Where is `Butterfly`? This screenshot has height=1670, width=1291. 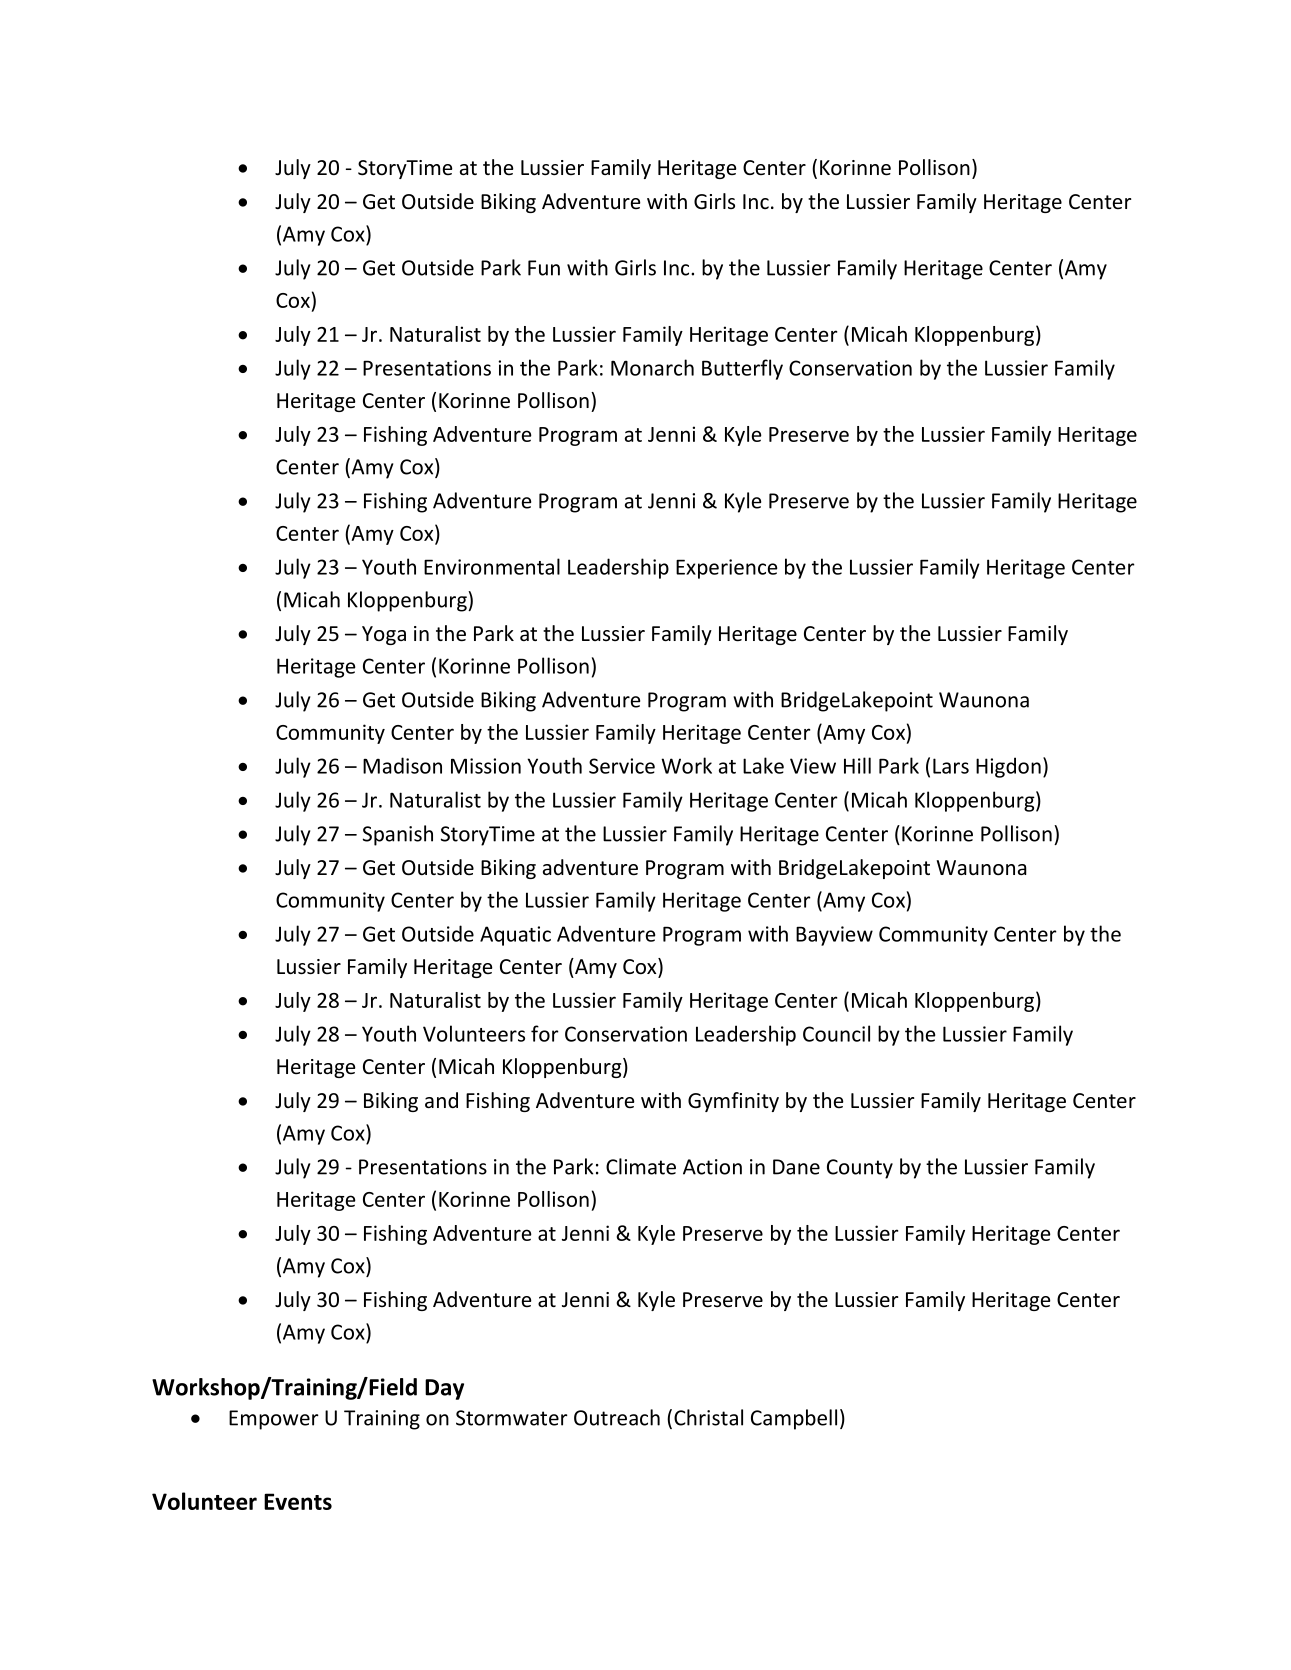
Butterfly is located at coordinates (742, 369).
